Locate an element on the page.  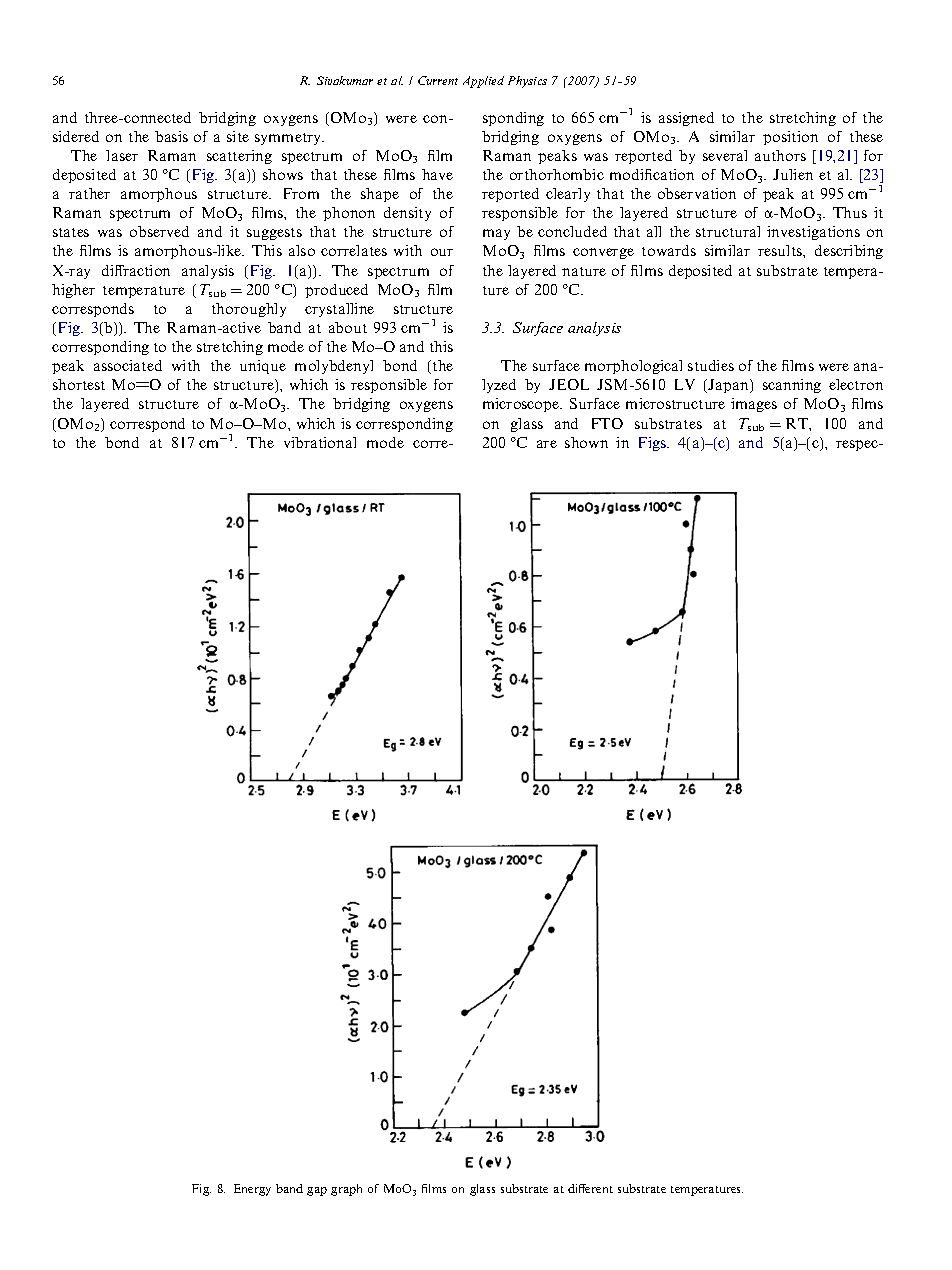
Applied is located at coordinates (483, 82).
